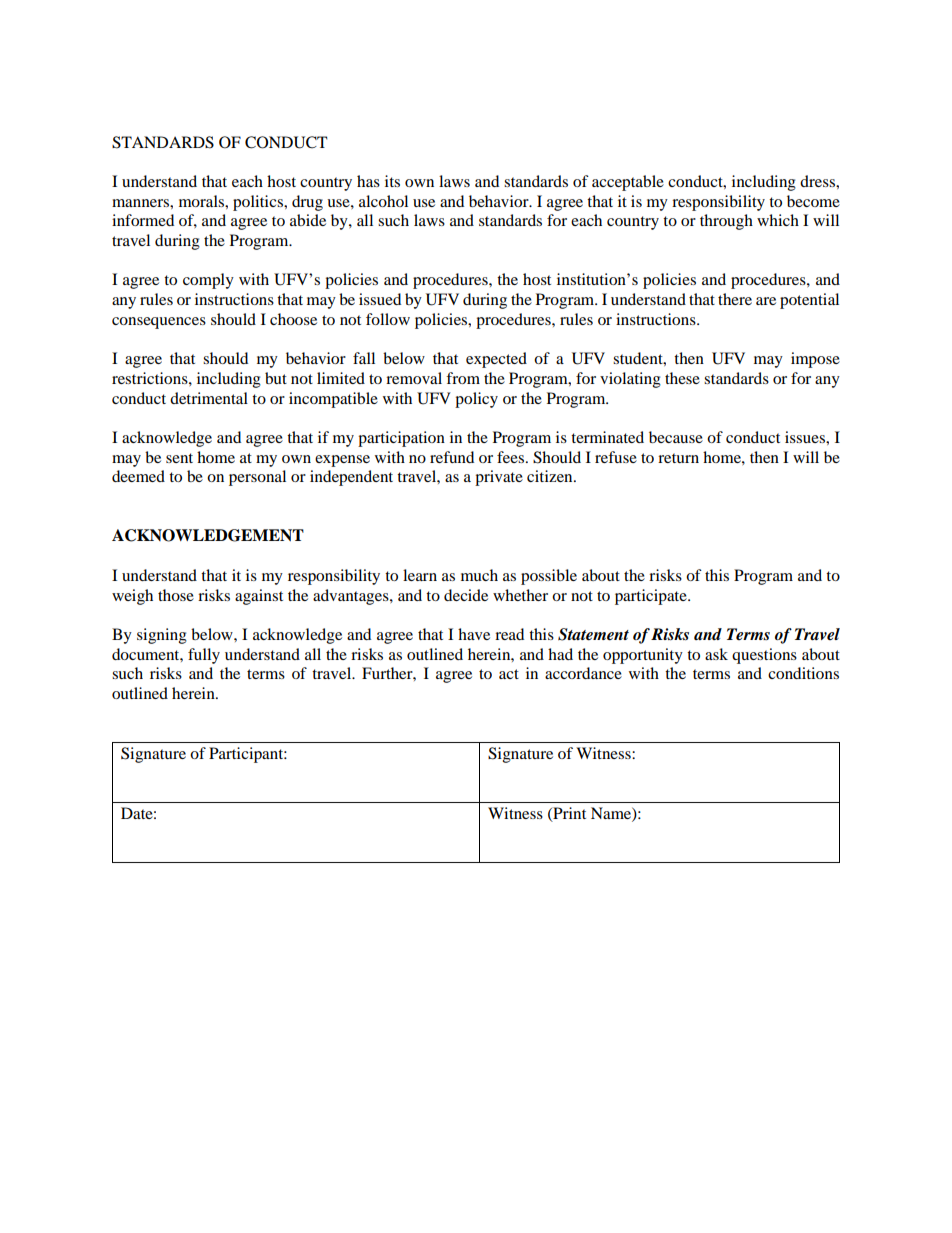 Image resolution: width=952 pixels, height=1233 pixels. Describe the element at coordinates (259, 203) in the screenshot. I see `politics` at that location.
